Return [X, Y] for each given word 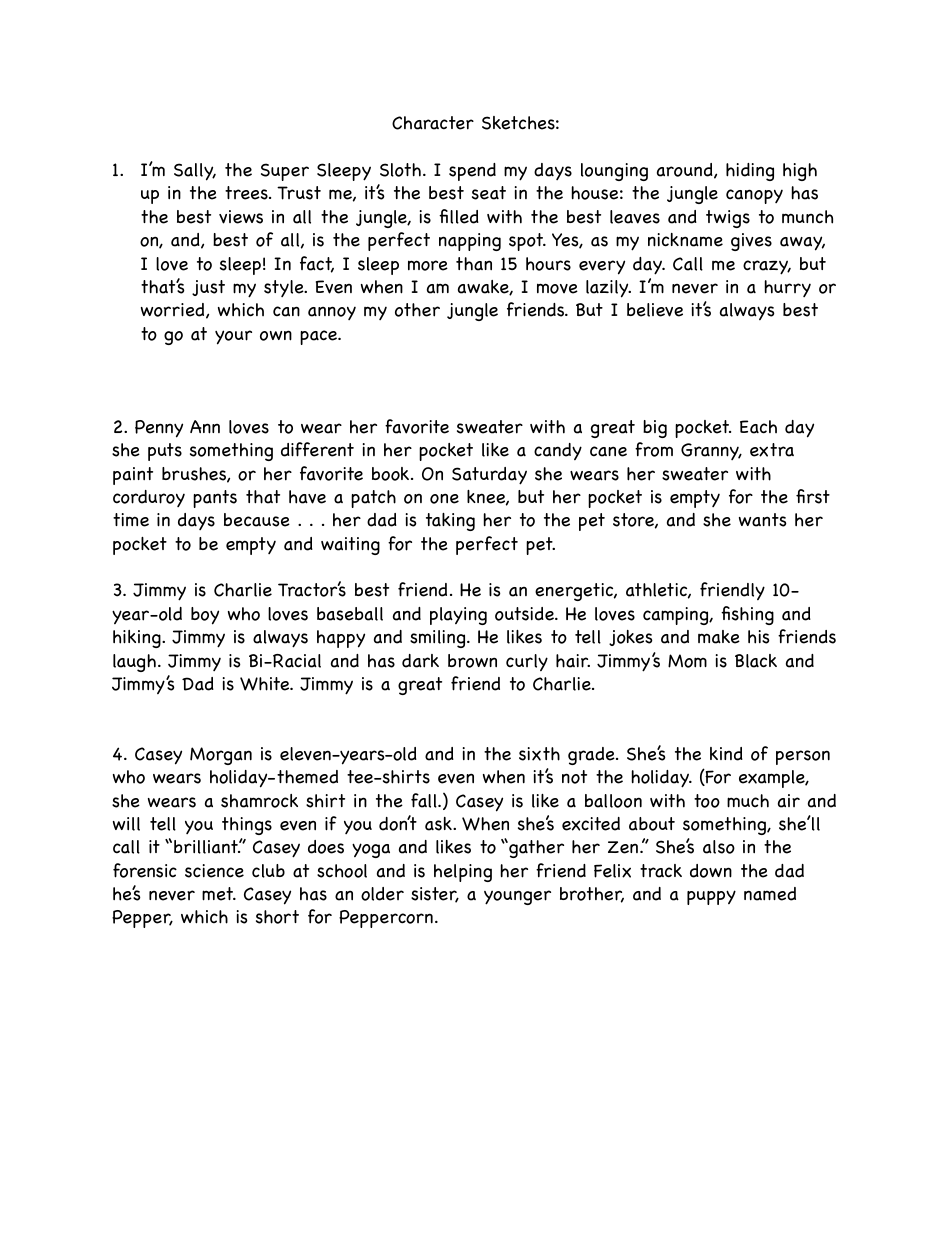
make [719, 637]
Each [758, 427]
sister [435, 895]
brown [472, 661]
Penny [159, 429]
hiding [750, 172]
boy [205, 616]
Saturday [489, 476]
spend [472, 172]
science [214, 871]
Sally [195, 172]
